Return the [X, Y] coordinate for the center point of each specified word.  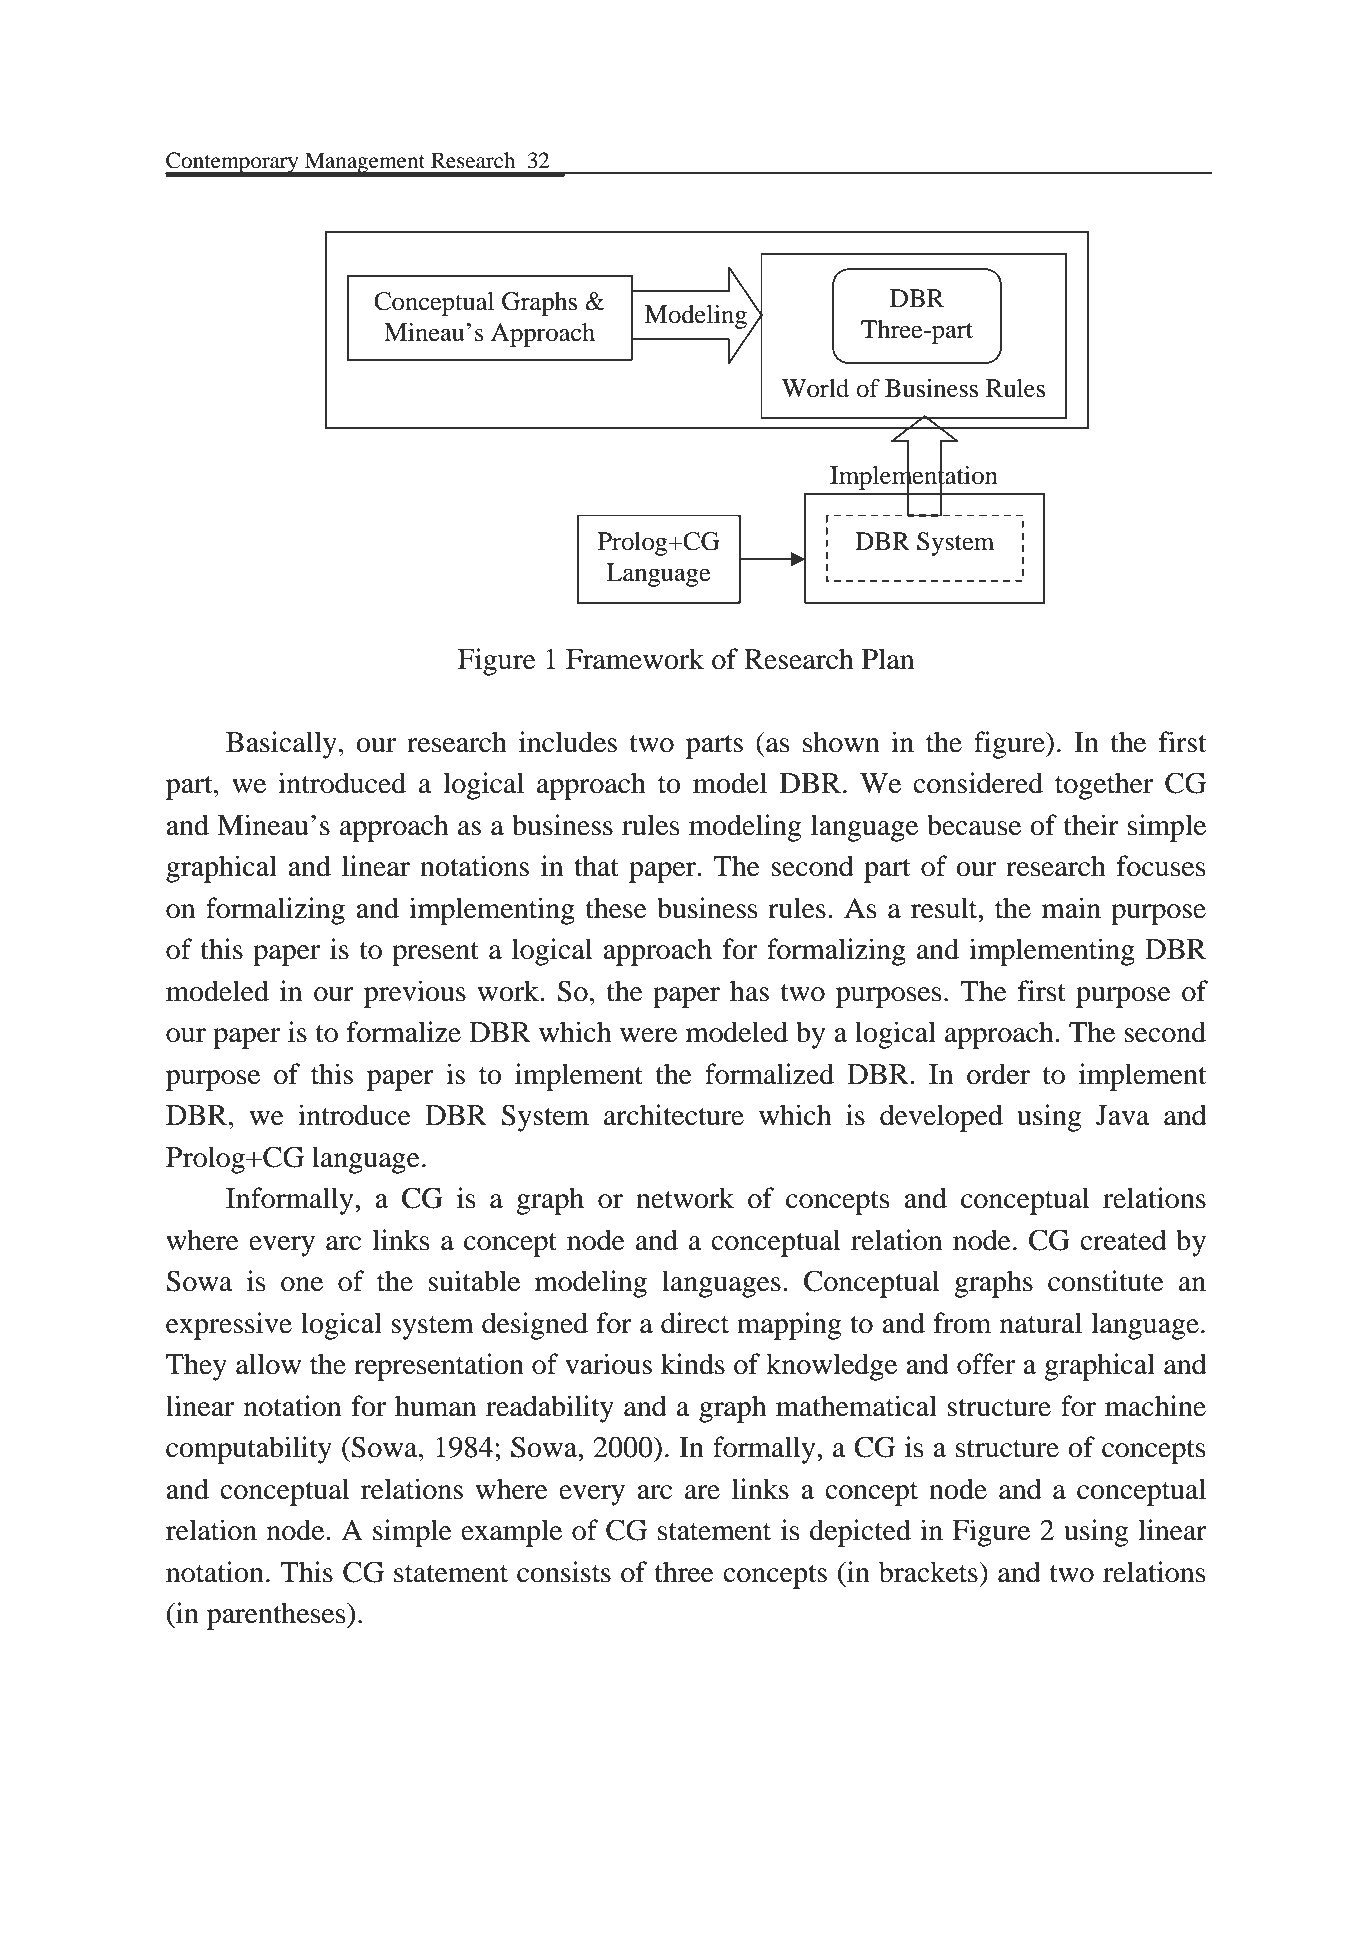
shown [841, 742]
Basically [281, 745]
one [302, 1284]
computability [249, 1450]
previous [415, 994]
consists [564, 1572]
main [1071, 908]
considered [978, 783]
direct [695, 1323]
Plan [888, 659]
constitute [1106, 1281]
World [815, 388]
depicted [860, 1533]
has [749, 991]
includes [568, 742]
